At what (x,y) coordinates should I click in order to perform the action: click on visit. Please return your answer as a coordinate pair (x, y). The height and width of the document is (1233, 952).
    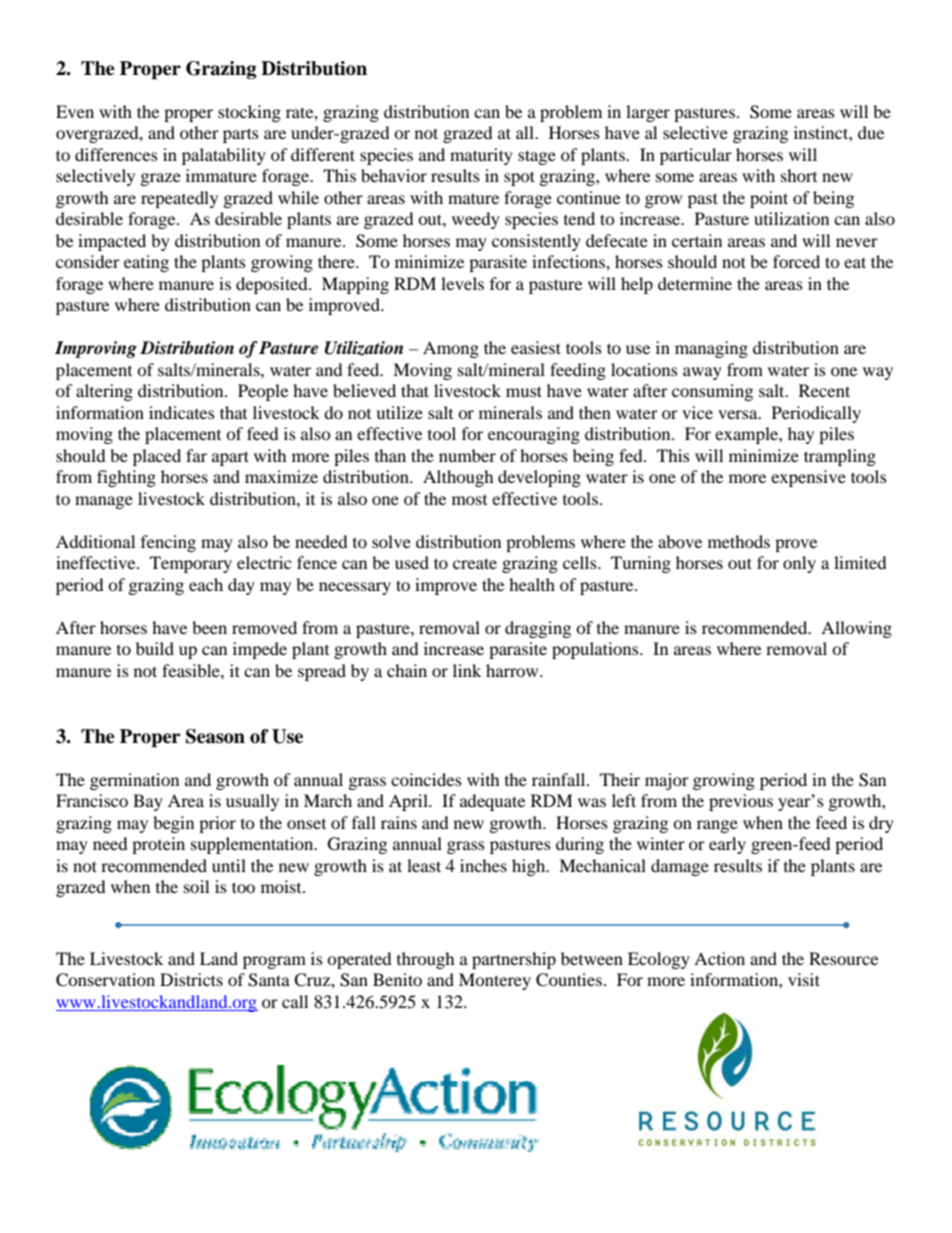
    Looking at the image, I should click on (804, 979).
